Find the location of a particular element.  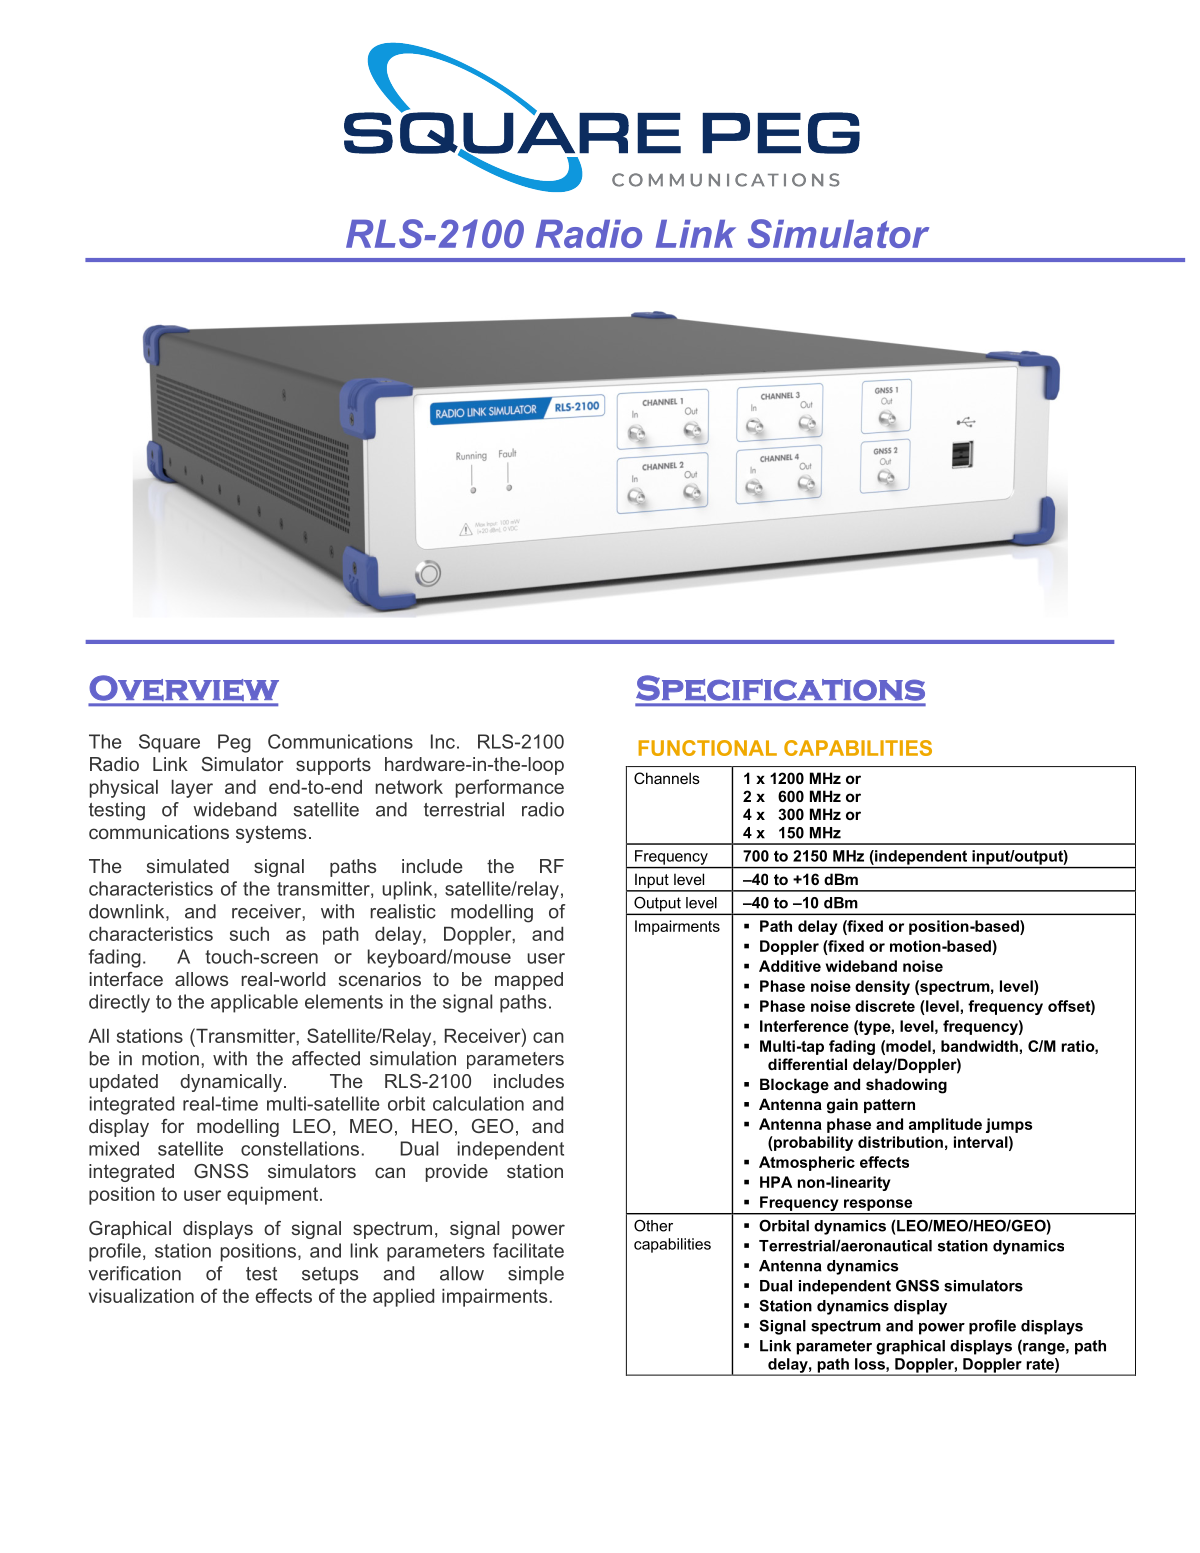

performance is located at coordinates (510, 788).
